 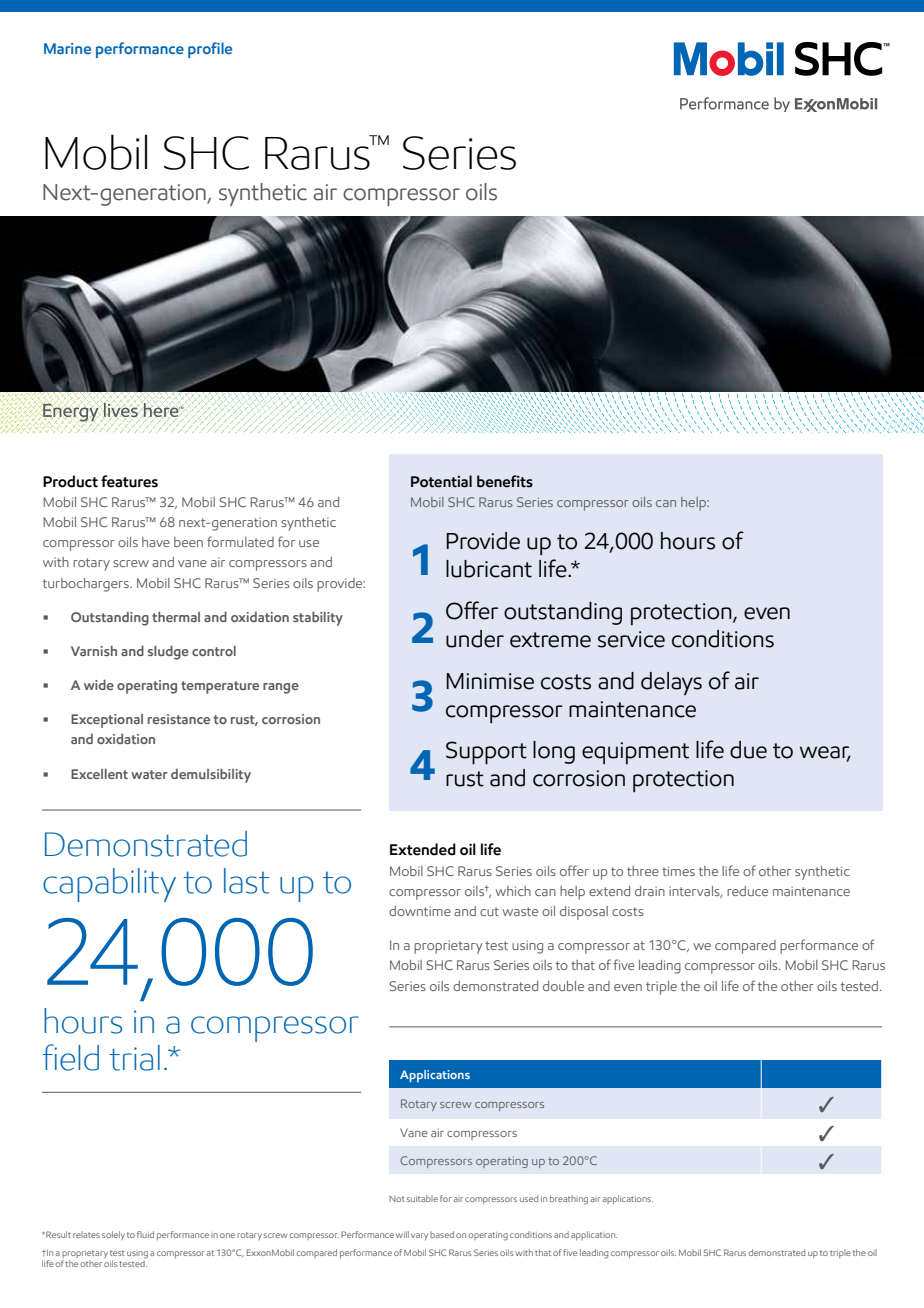 What do you see at coordinates (149, 774) in the page?
I see `water` at bounding box center [149, 774].
